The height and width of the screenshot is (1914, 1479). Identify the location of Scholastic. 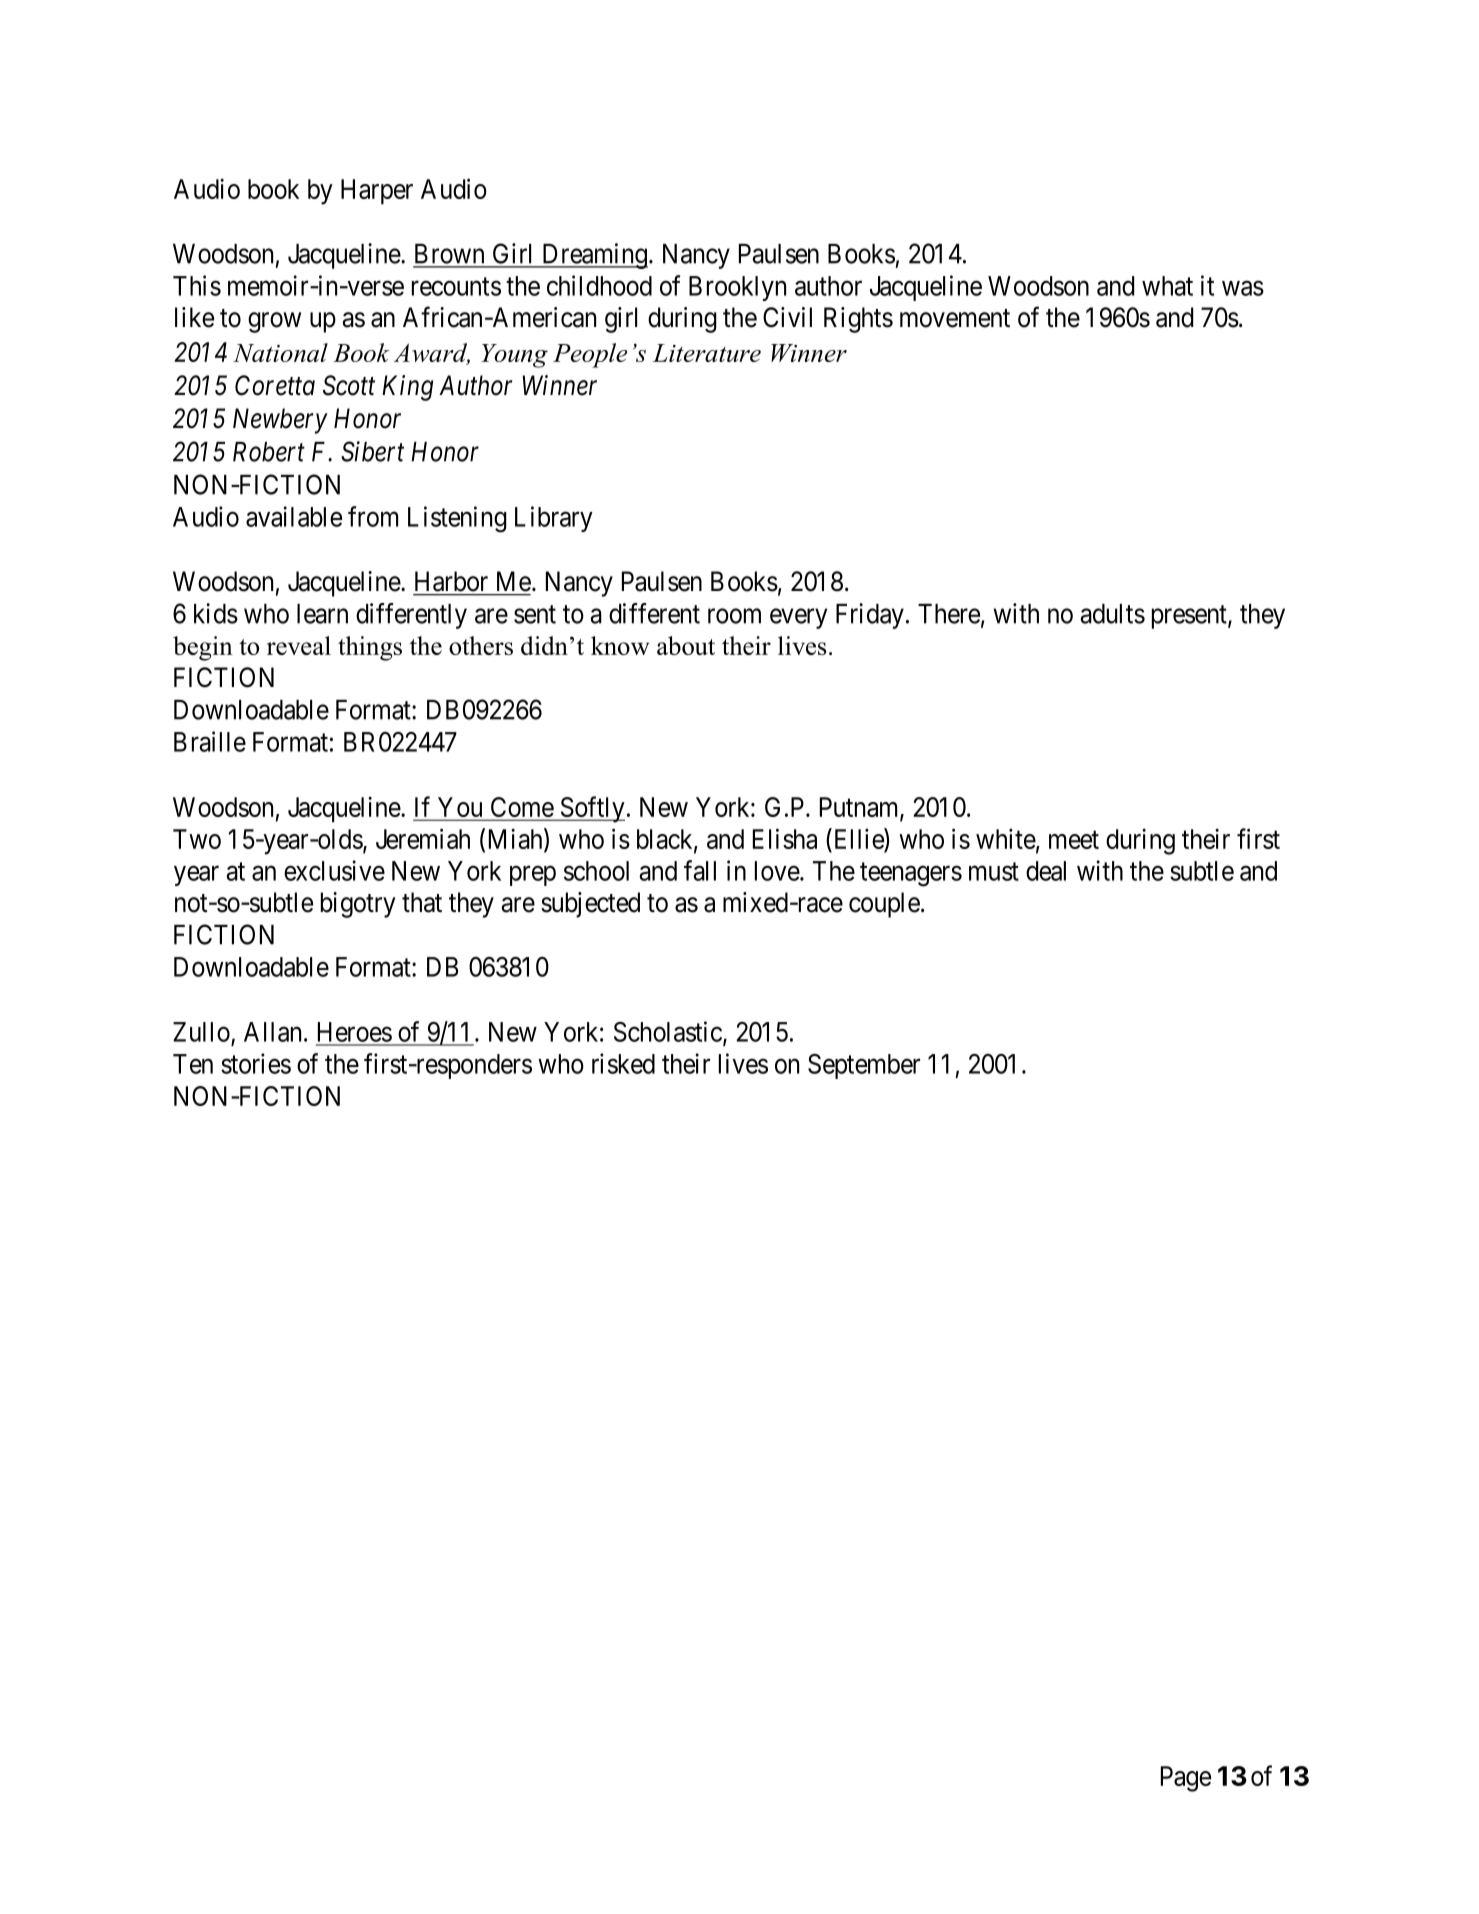
(668, 1031).
